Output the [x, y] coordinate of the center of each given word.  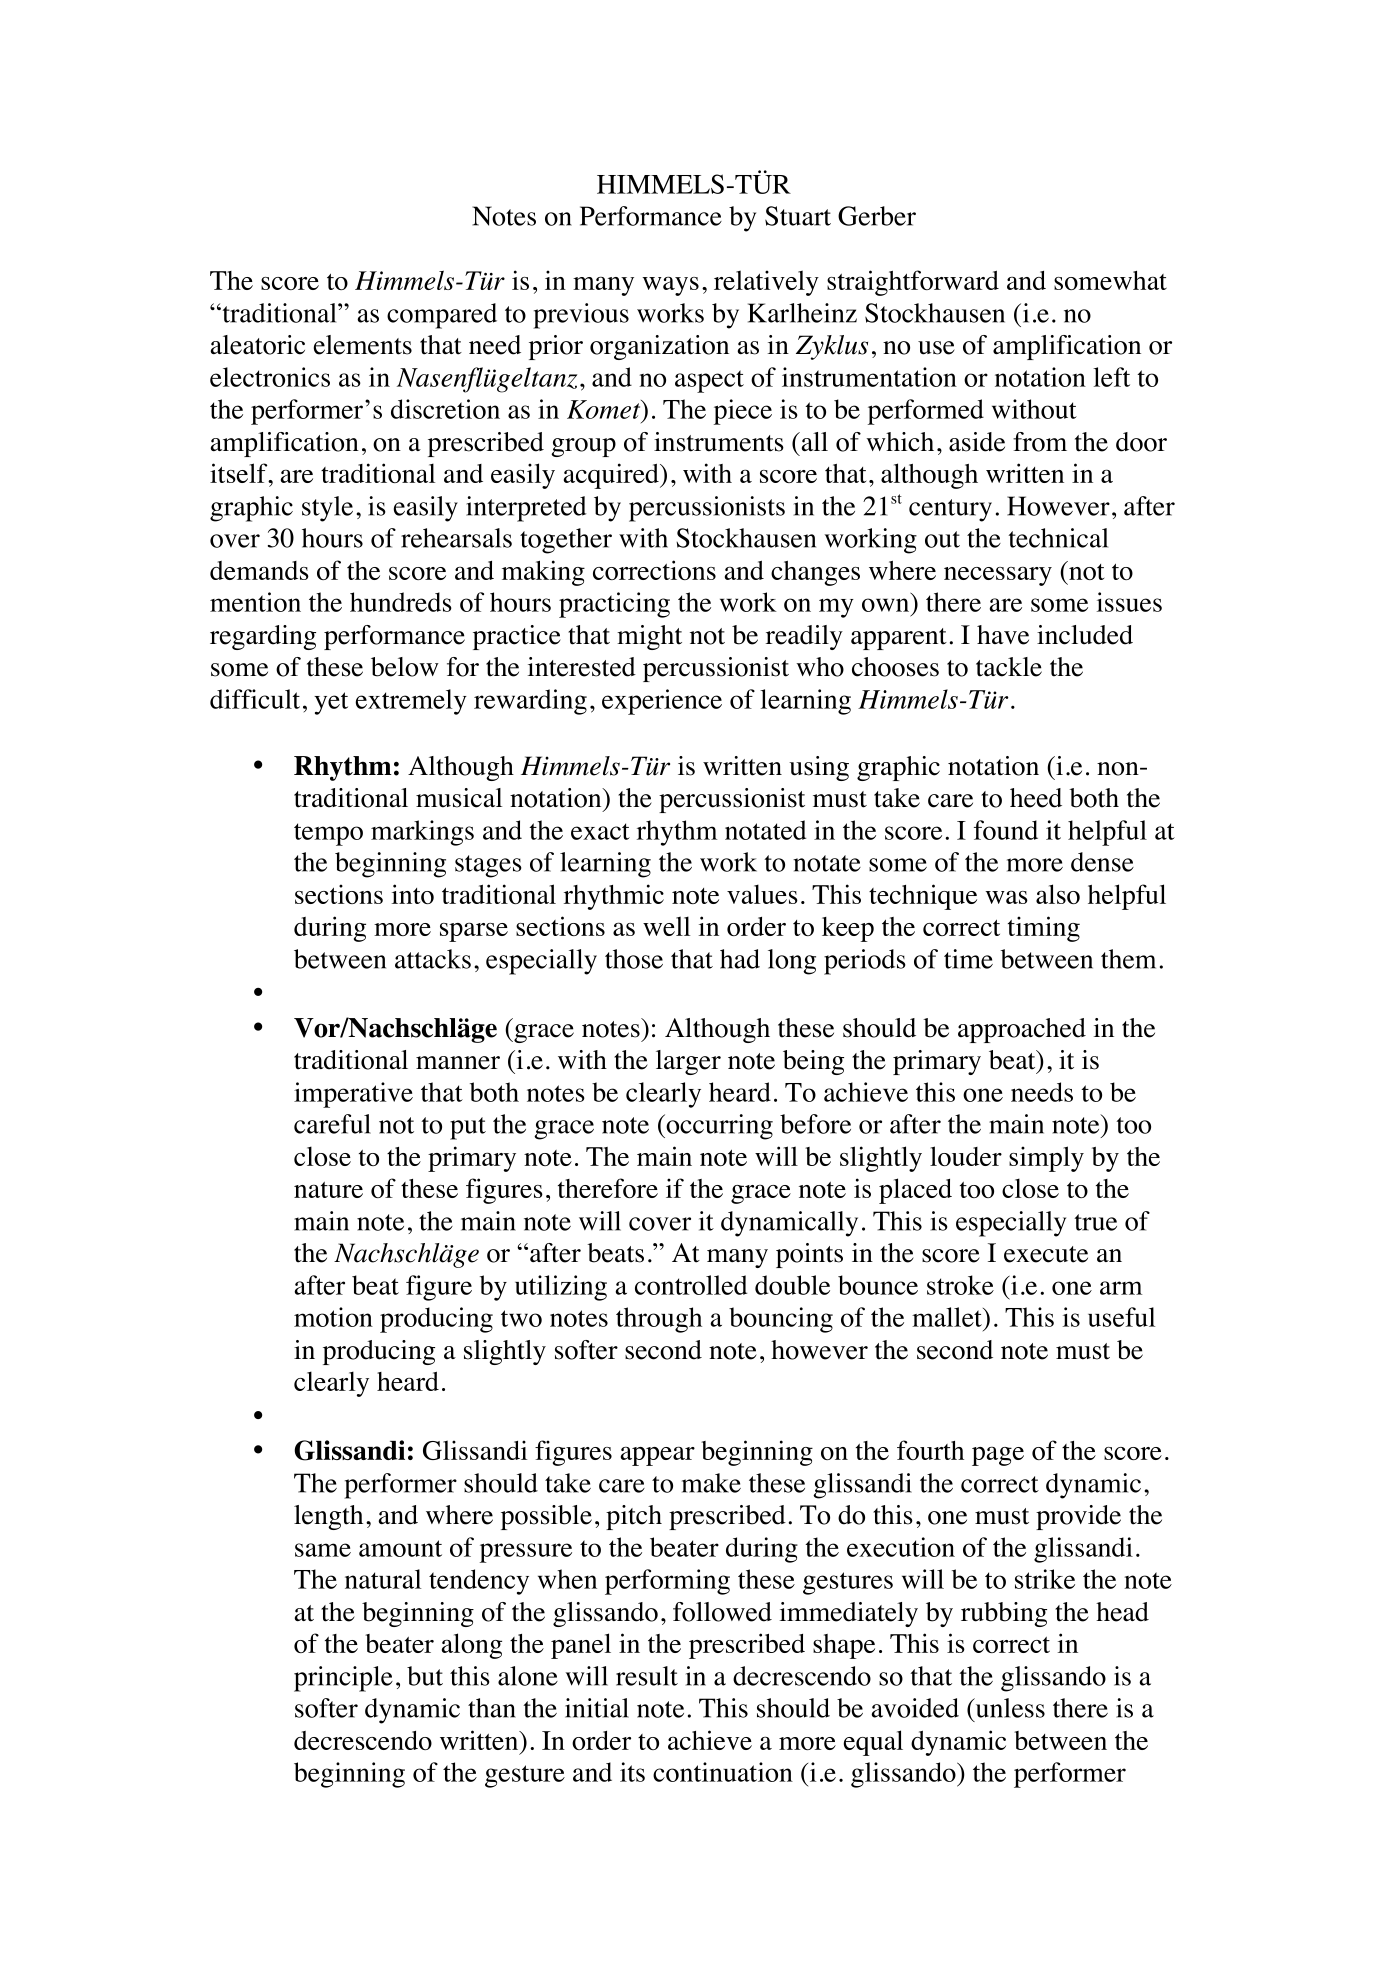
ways [670, 286]
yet [331, 703]
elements [363, 345]
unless [1009, 1708]
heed [1036, 798]
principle [343, 1679]
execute [1046, 1254]
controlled [691, 1285]
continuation [723, 1772]
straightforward [913, 283]
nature [328, 1190]
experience [662, 702]
